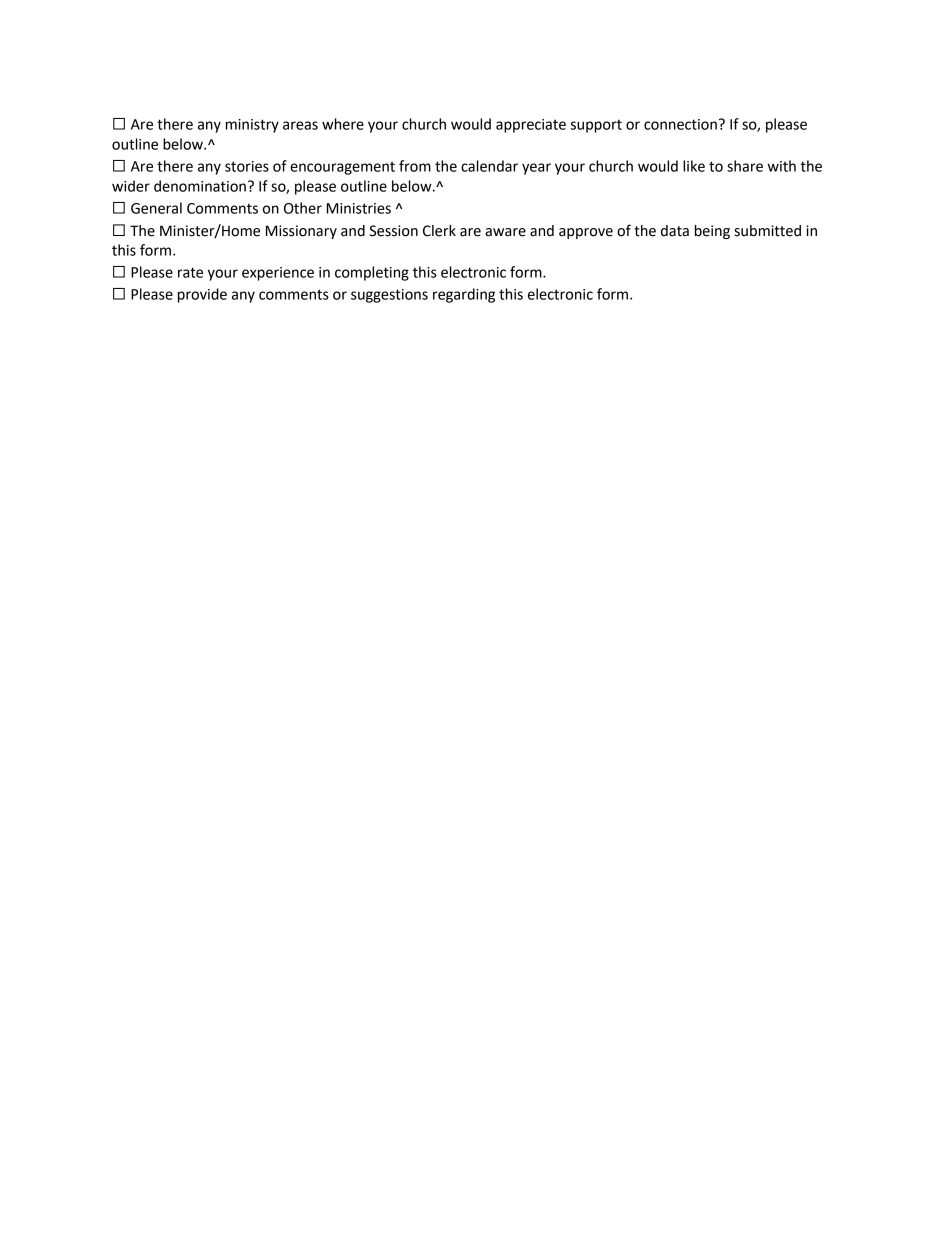  Describe the element at coordinates (694, 166) in the document. I see `like` at that location.
